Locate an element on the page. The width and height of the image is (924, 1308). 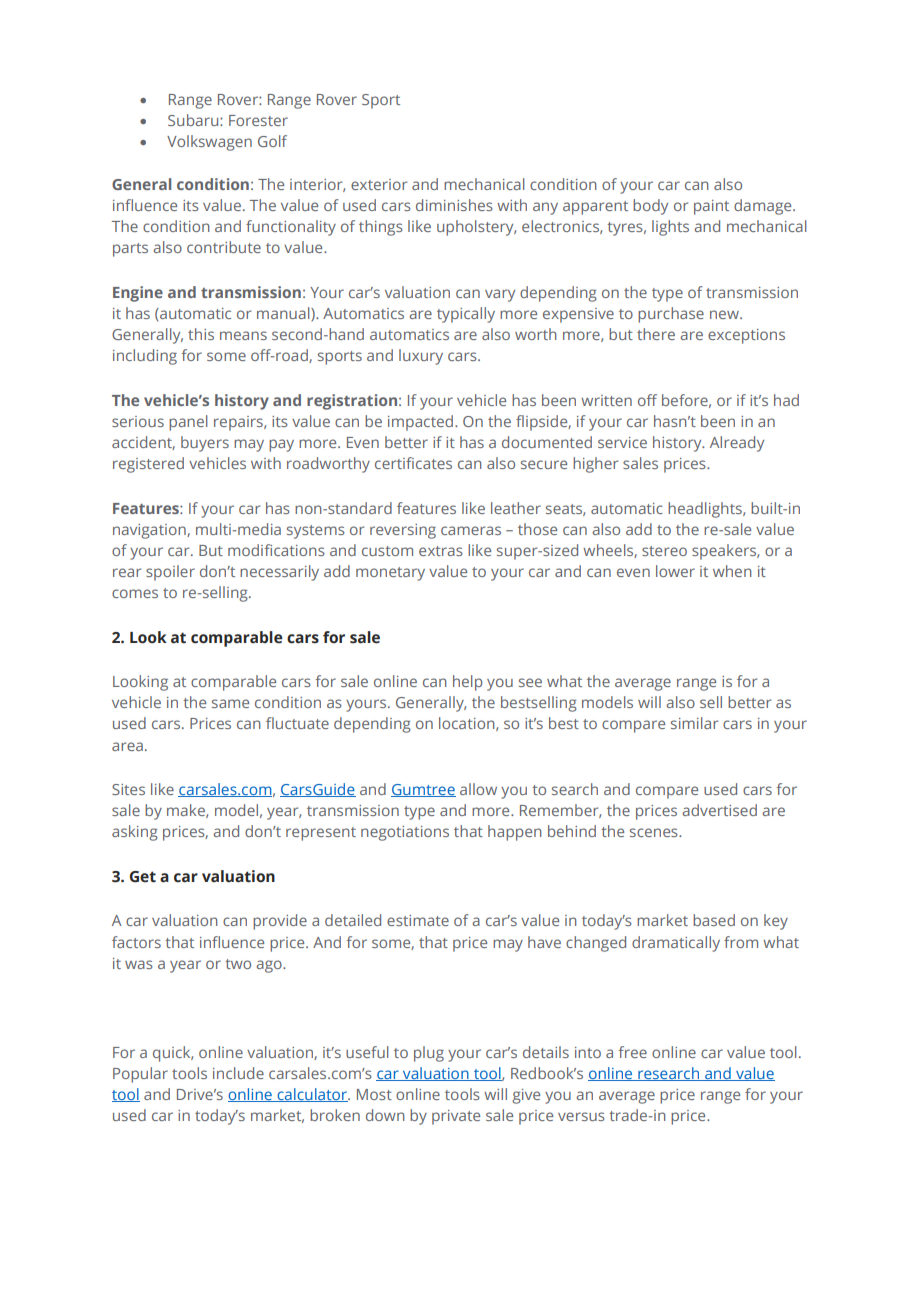
paint is located at coordinates (711, 207).
